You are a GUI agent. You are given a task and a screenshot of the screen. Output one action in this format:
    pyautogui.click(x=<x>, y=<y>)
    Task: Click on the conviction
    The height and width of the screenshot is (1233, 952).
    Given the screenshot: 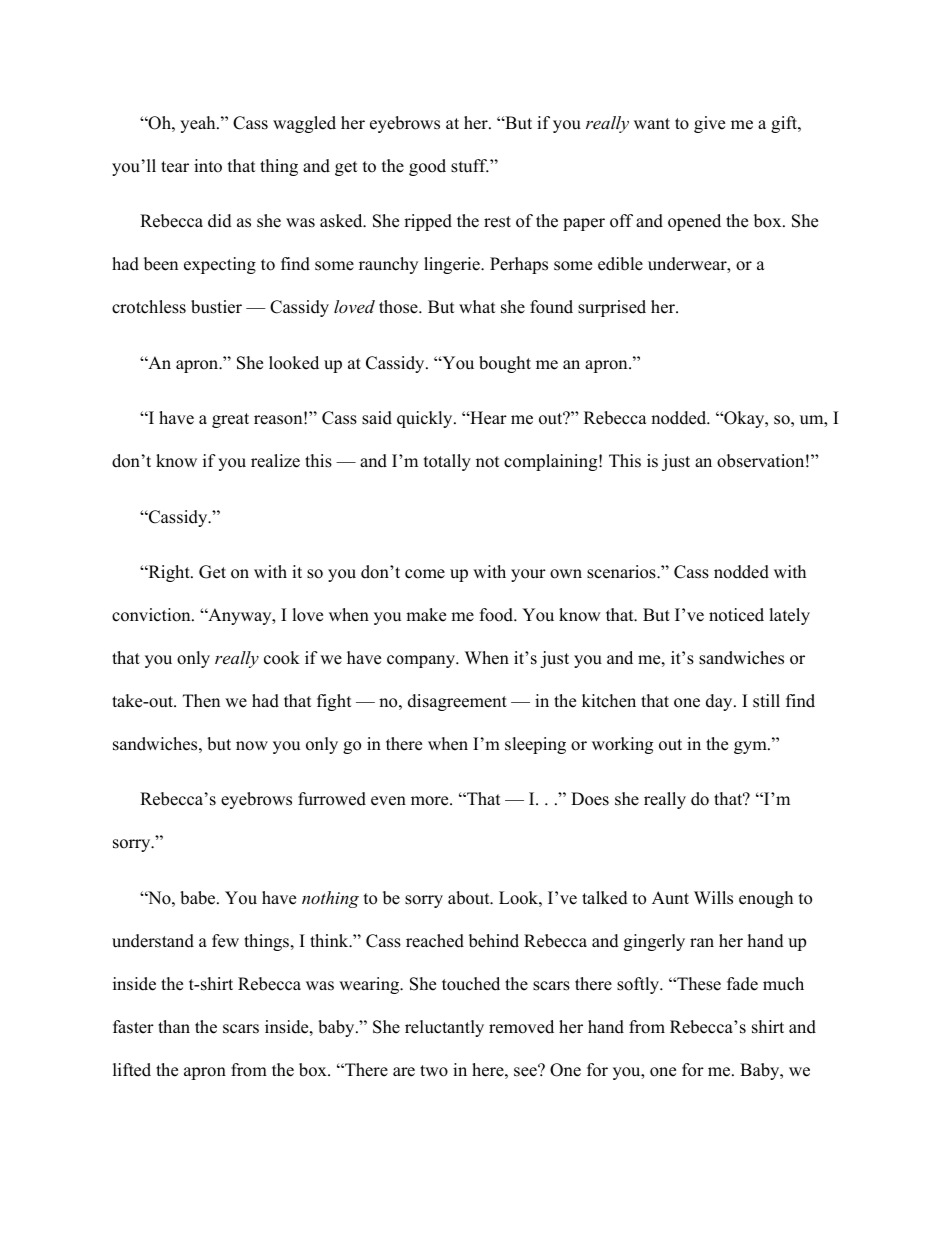 What is the action you would take?
    pyautogui.click(x=152, y=615)
